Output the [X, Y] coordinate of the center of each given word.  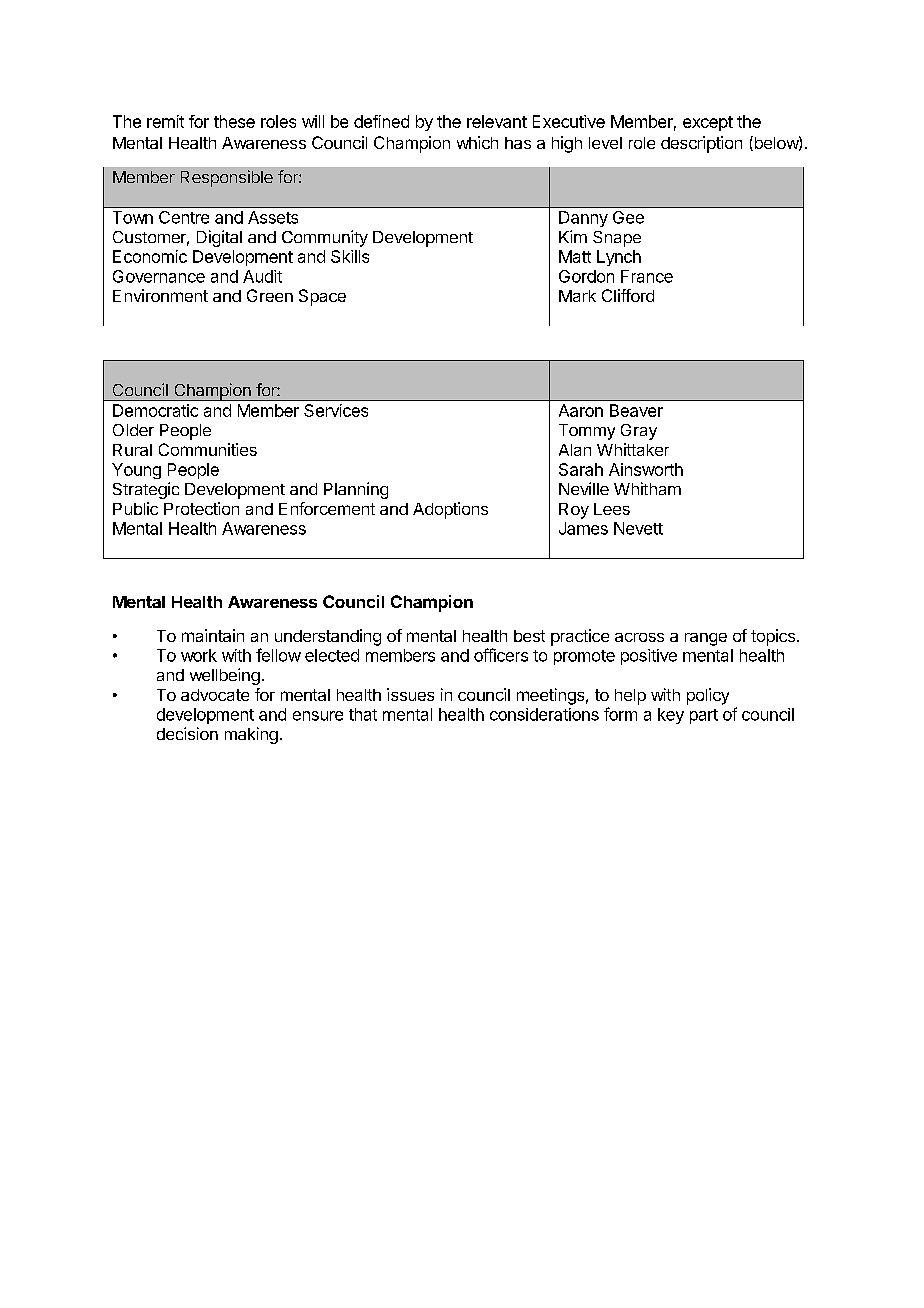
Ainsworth [646, 469]
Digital [219, 238]
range [706, 639]
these [234, 121]
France [647, 276]
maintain [213, 635]
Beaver [636, 410]
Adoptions [450, 510]
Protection [201, 508]
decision [187, 733]
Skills [350, 256]
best [529, 636]
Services [336, 410]
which [477, 142]
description [701, 144]
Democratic [155, 410]
